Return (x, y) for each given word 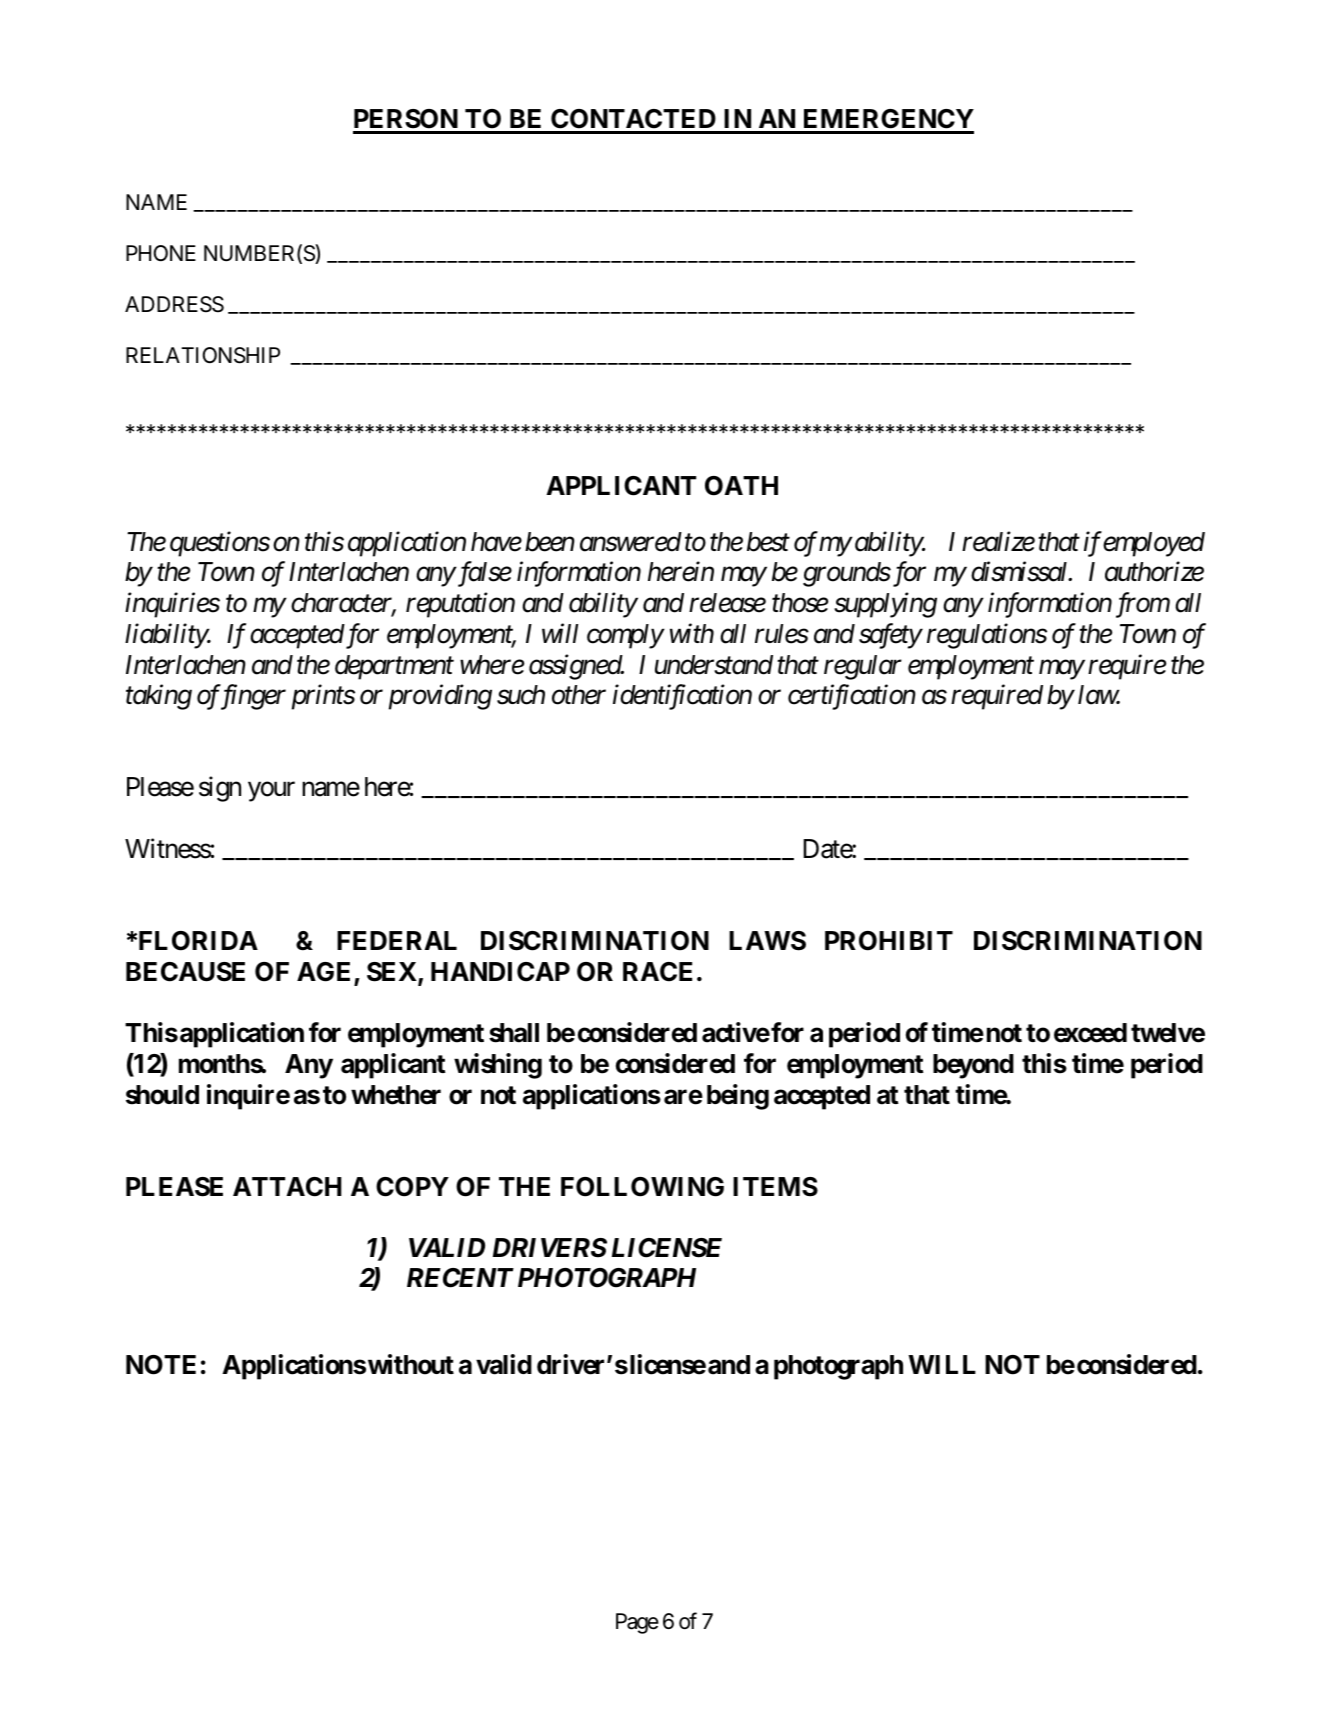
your (271, 792)
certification (852, 697)
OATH (741, 486)
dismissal (1020, 572)
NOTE (161, 1365)
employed (1154, 544)
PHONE (161, 253)
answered (631, 542)
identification (682, 697)
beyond (973, 1066)
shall (514, 1033)
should (162, 1095)
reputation (460, 605)
